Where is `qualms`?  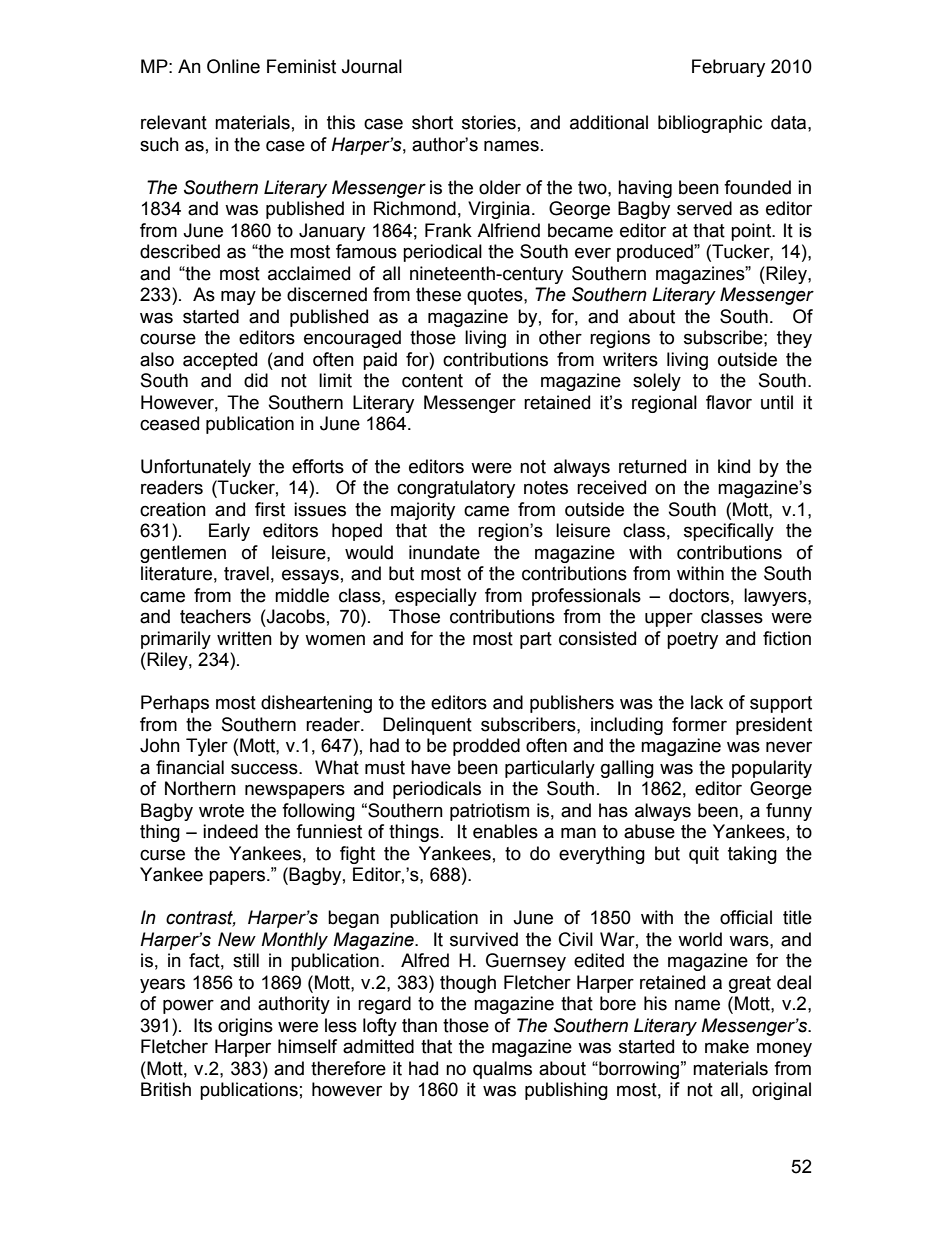
qualms is located at coordinates (502, 1070).
